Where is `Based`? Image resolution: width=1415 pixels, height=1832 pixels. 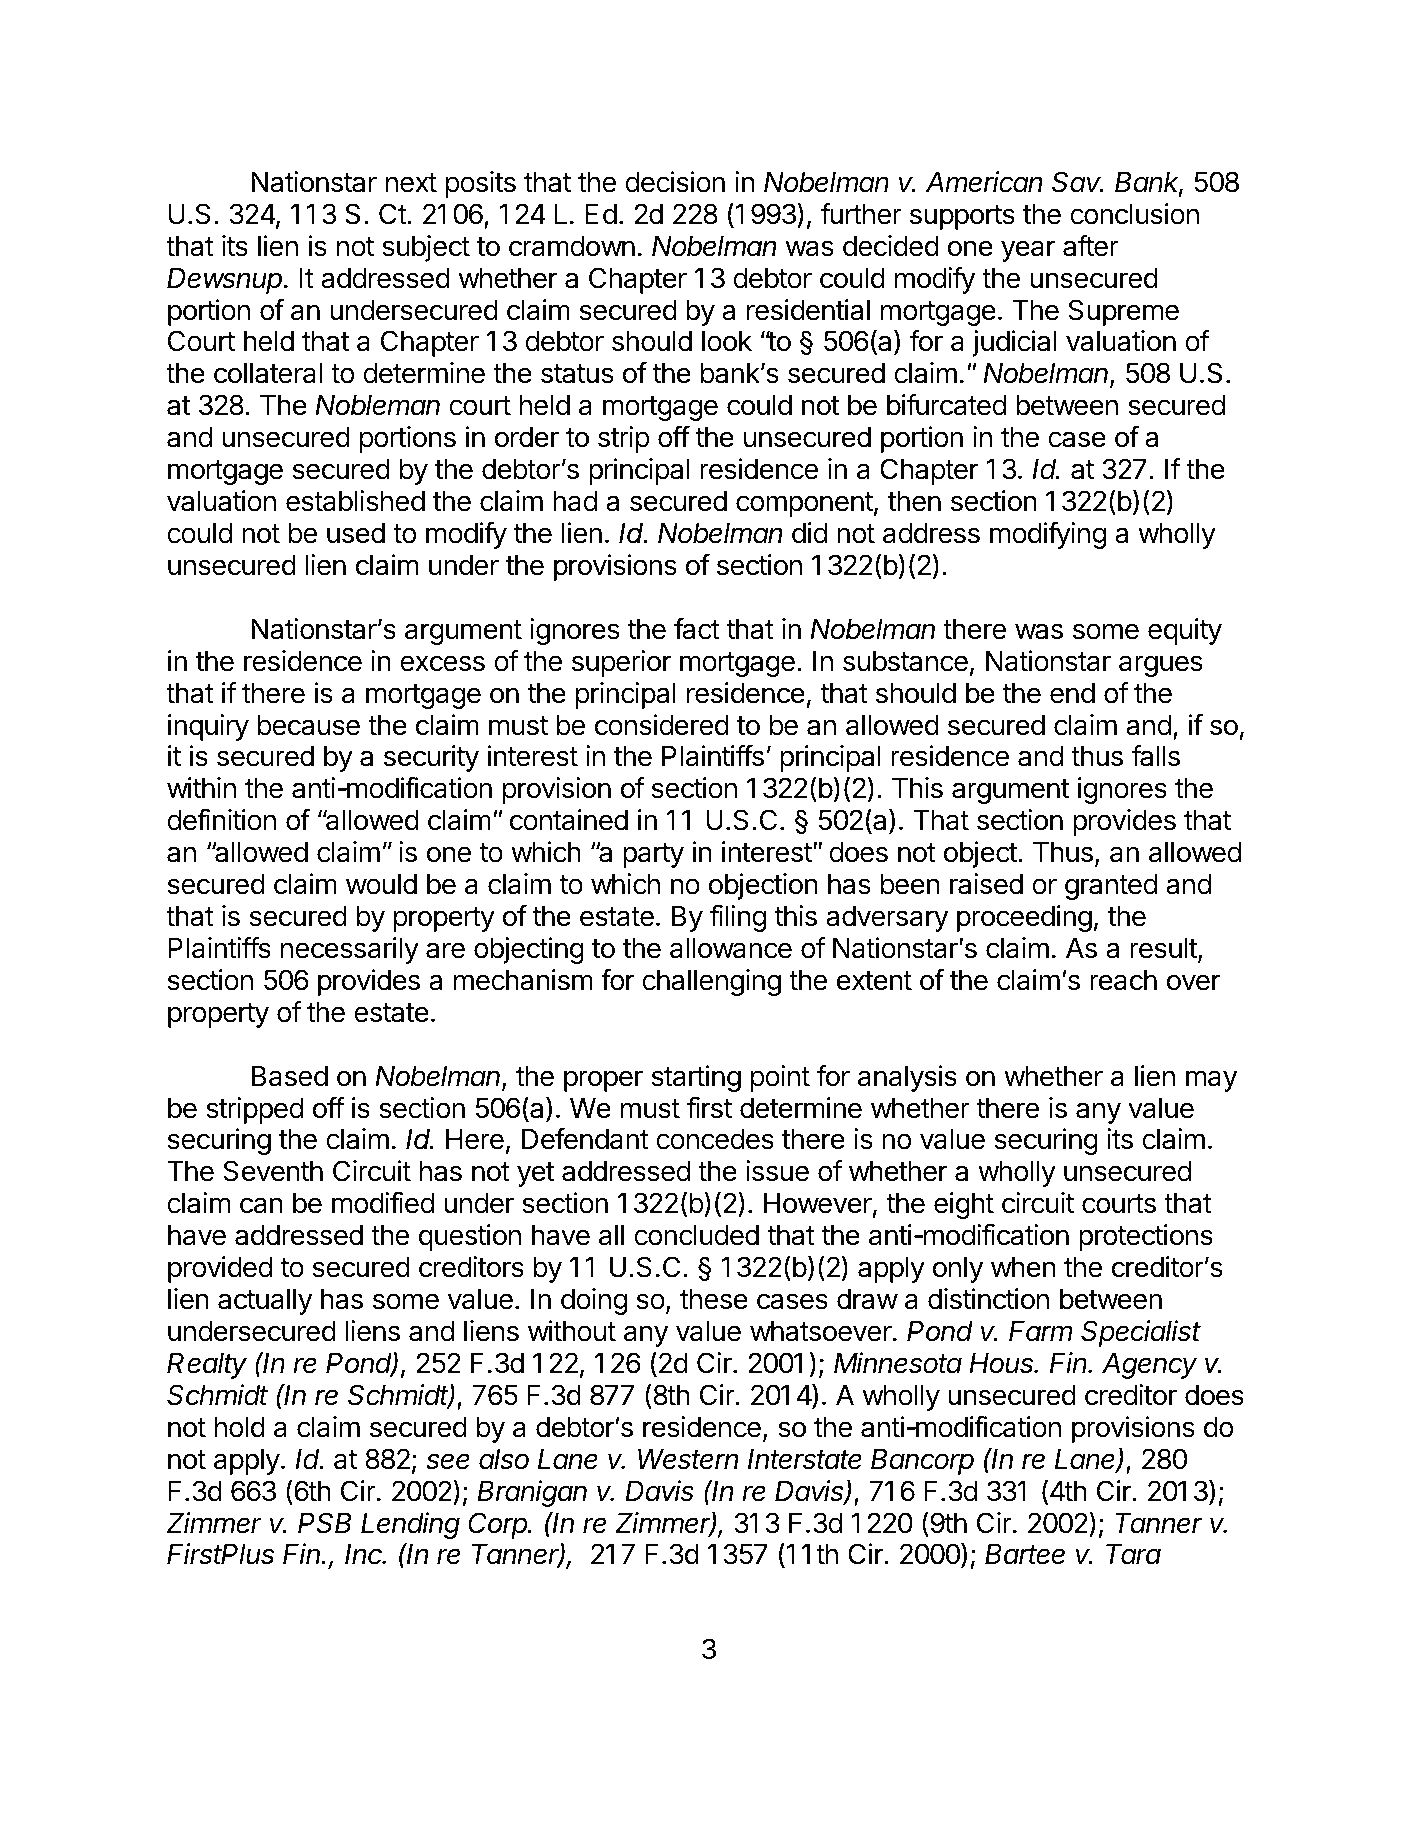 Based is located at coordinates (290, 1076).
